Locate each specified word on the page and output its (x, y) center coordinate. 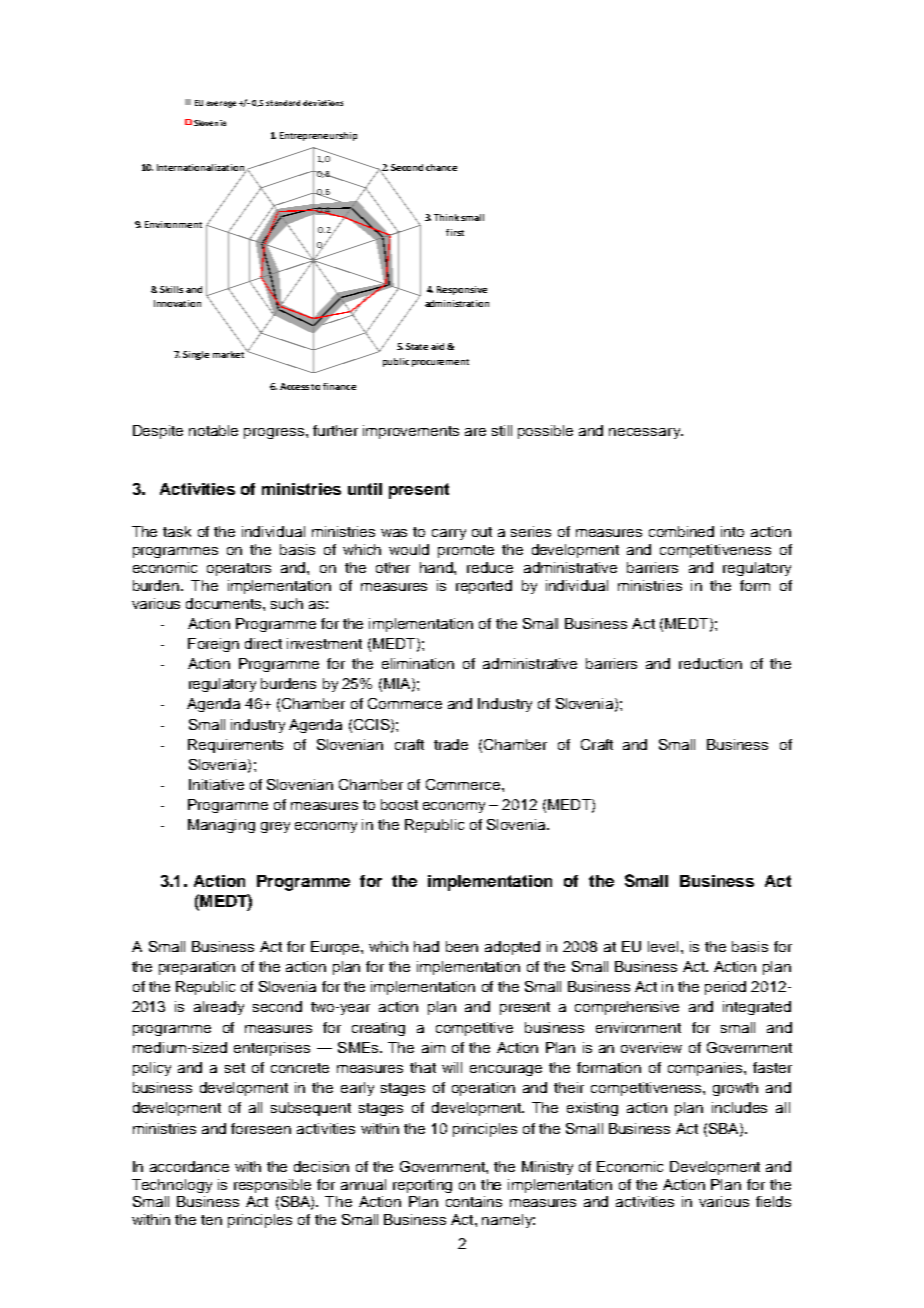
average (221, 104)
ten (211, 1220)
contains (474, 1201)
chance (441, 167)
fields (773, 1201)
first (455, 232)
